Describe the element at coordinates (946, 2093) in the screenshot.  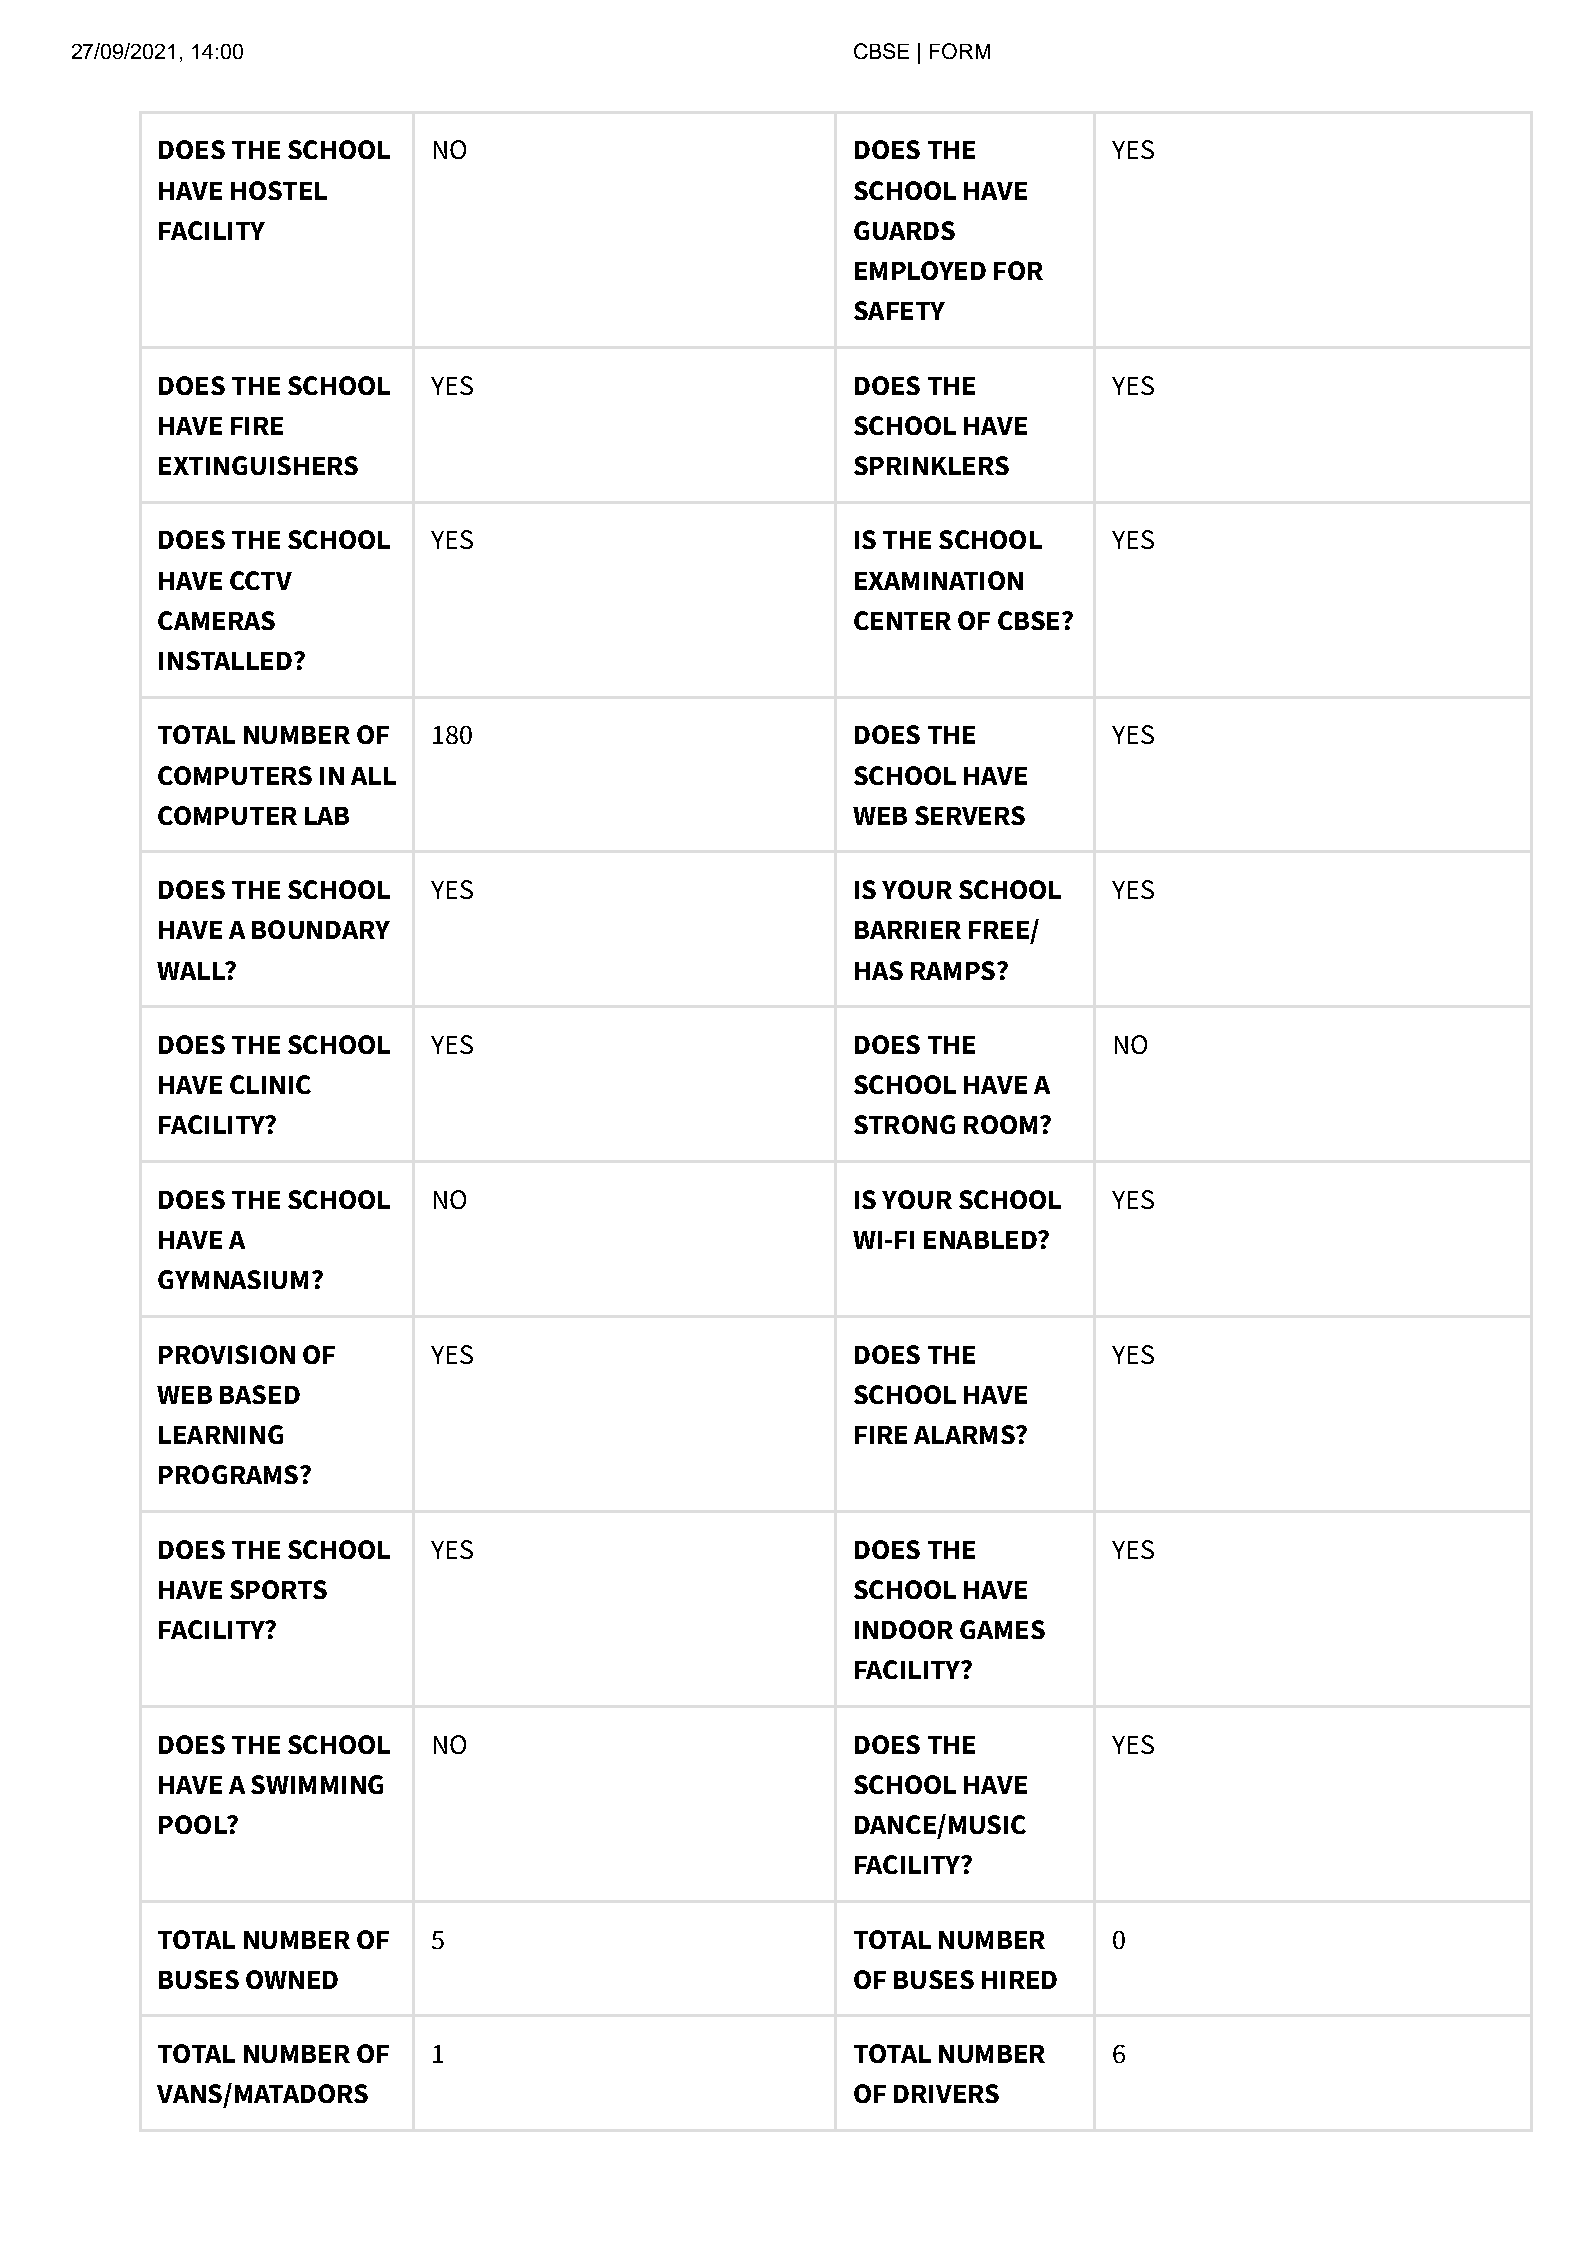
I see `DRIVERS` at that location.
